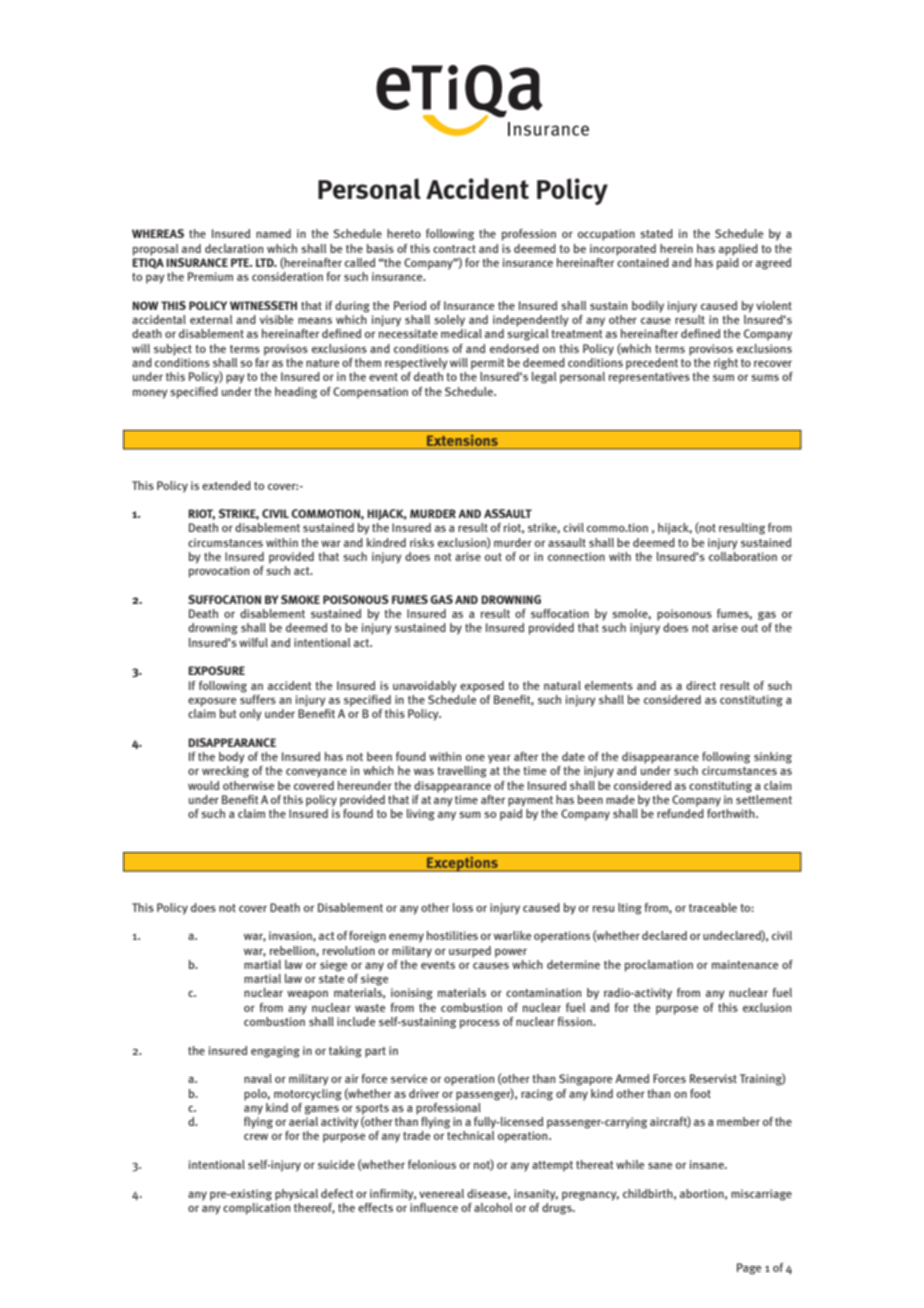 The image size is (924, 1308). I want to click on loss, so click(463, 907).
